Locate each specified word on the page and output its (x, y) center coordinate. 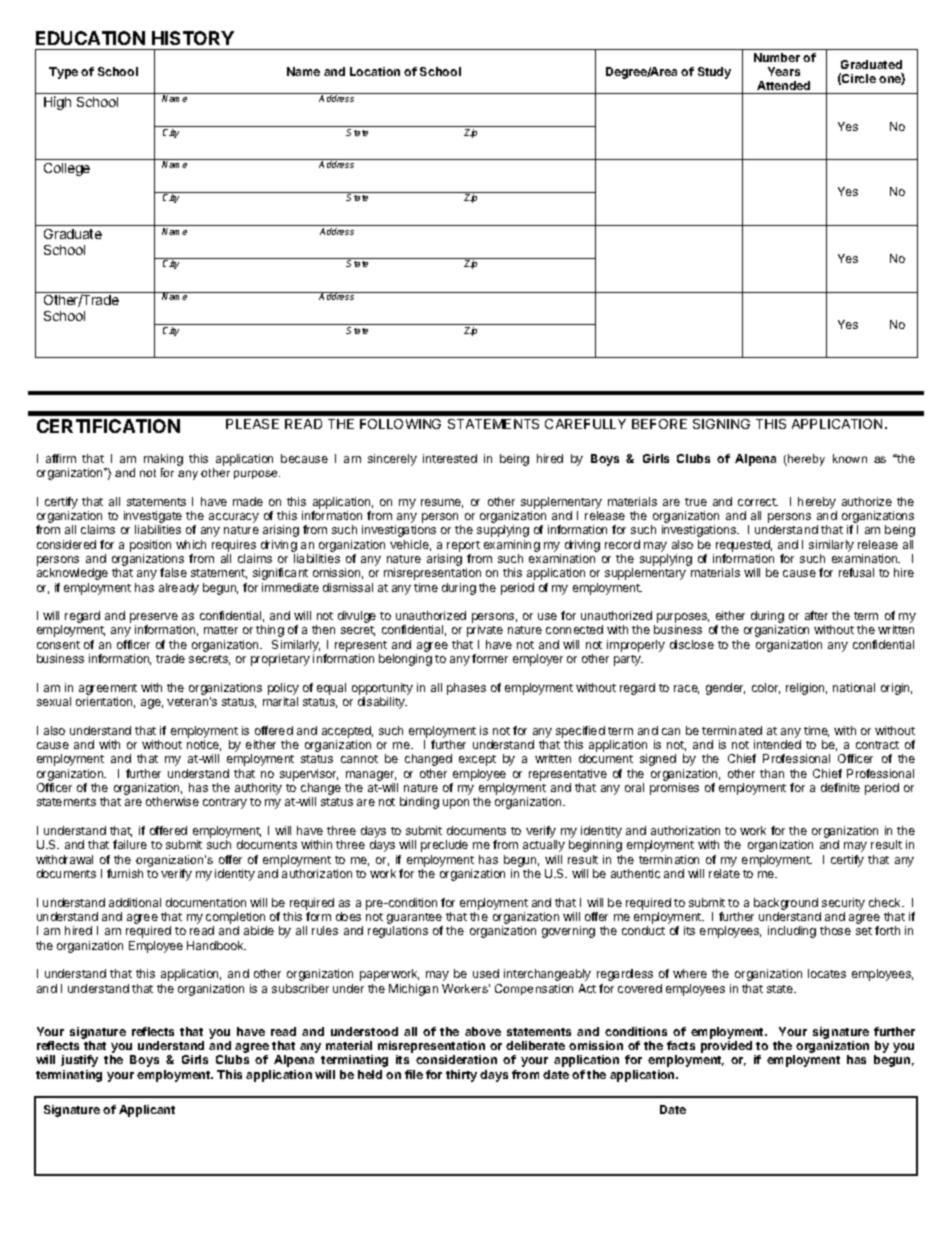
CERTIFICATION (108, 426)
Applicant (147, 1111)
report (463, 546)
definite (840, 787)
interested (450, 458)
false (173, 572)
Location (375, 71)
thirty (461, 1076)
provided (728, 1048)
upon (456, 804)
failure (130, 844)
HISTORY (193, 38)
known (850, 458)
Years (784, 71)
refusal (856, 572)
